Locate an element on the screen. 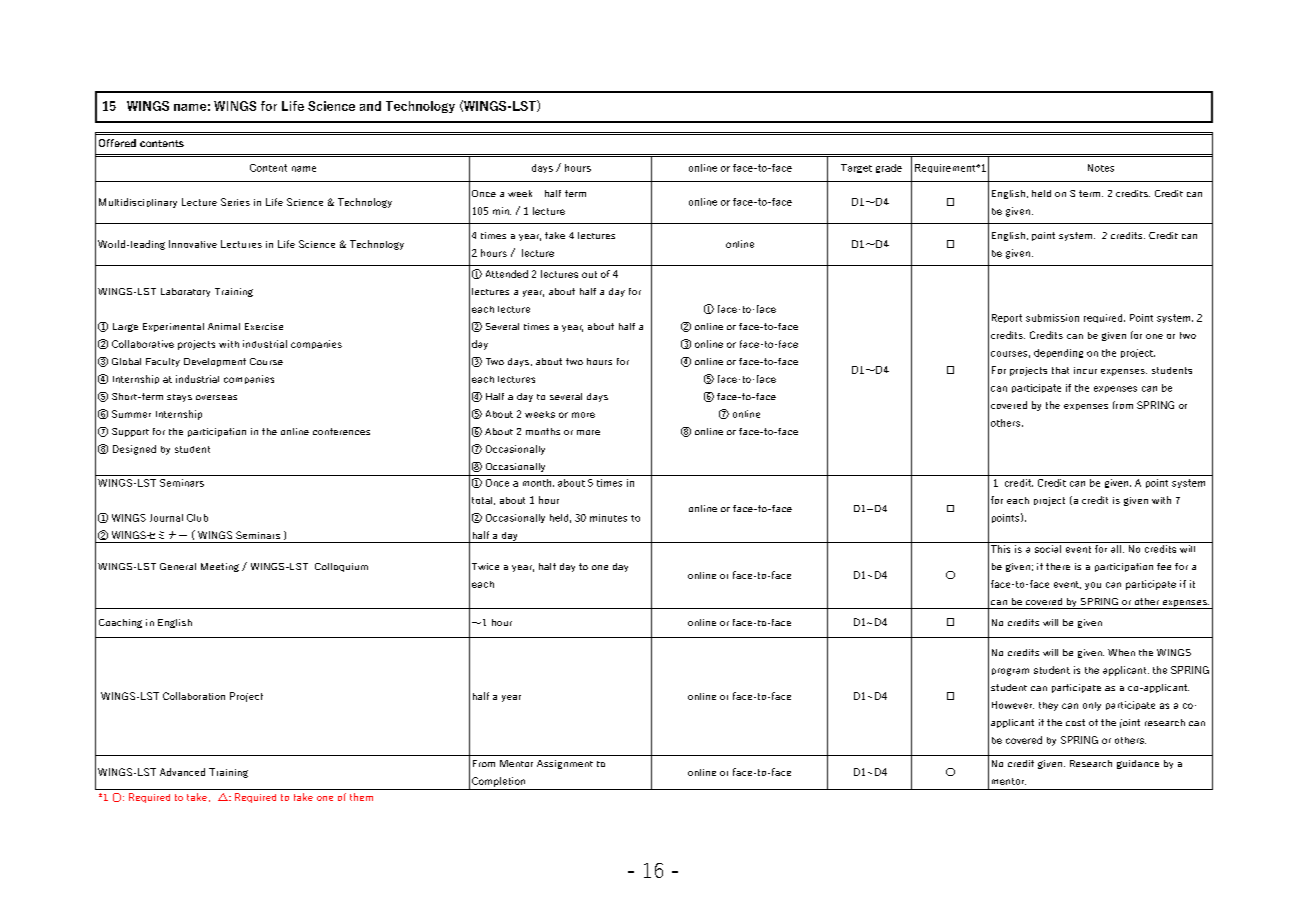 The image size is (1308, 924). Notes is located at coordinates (1101, 168).
